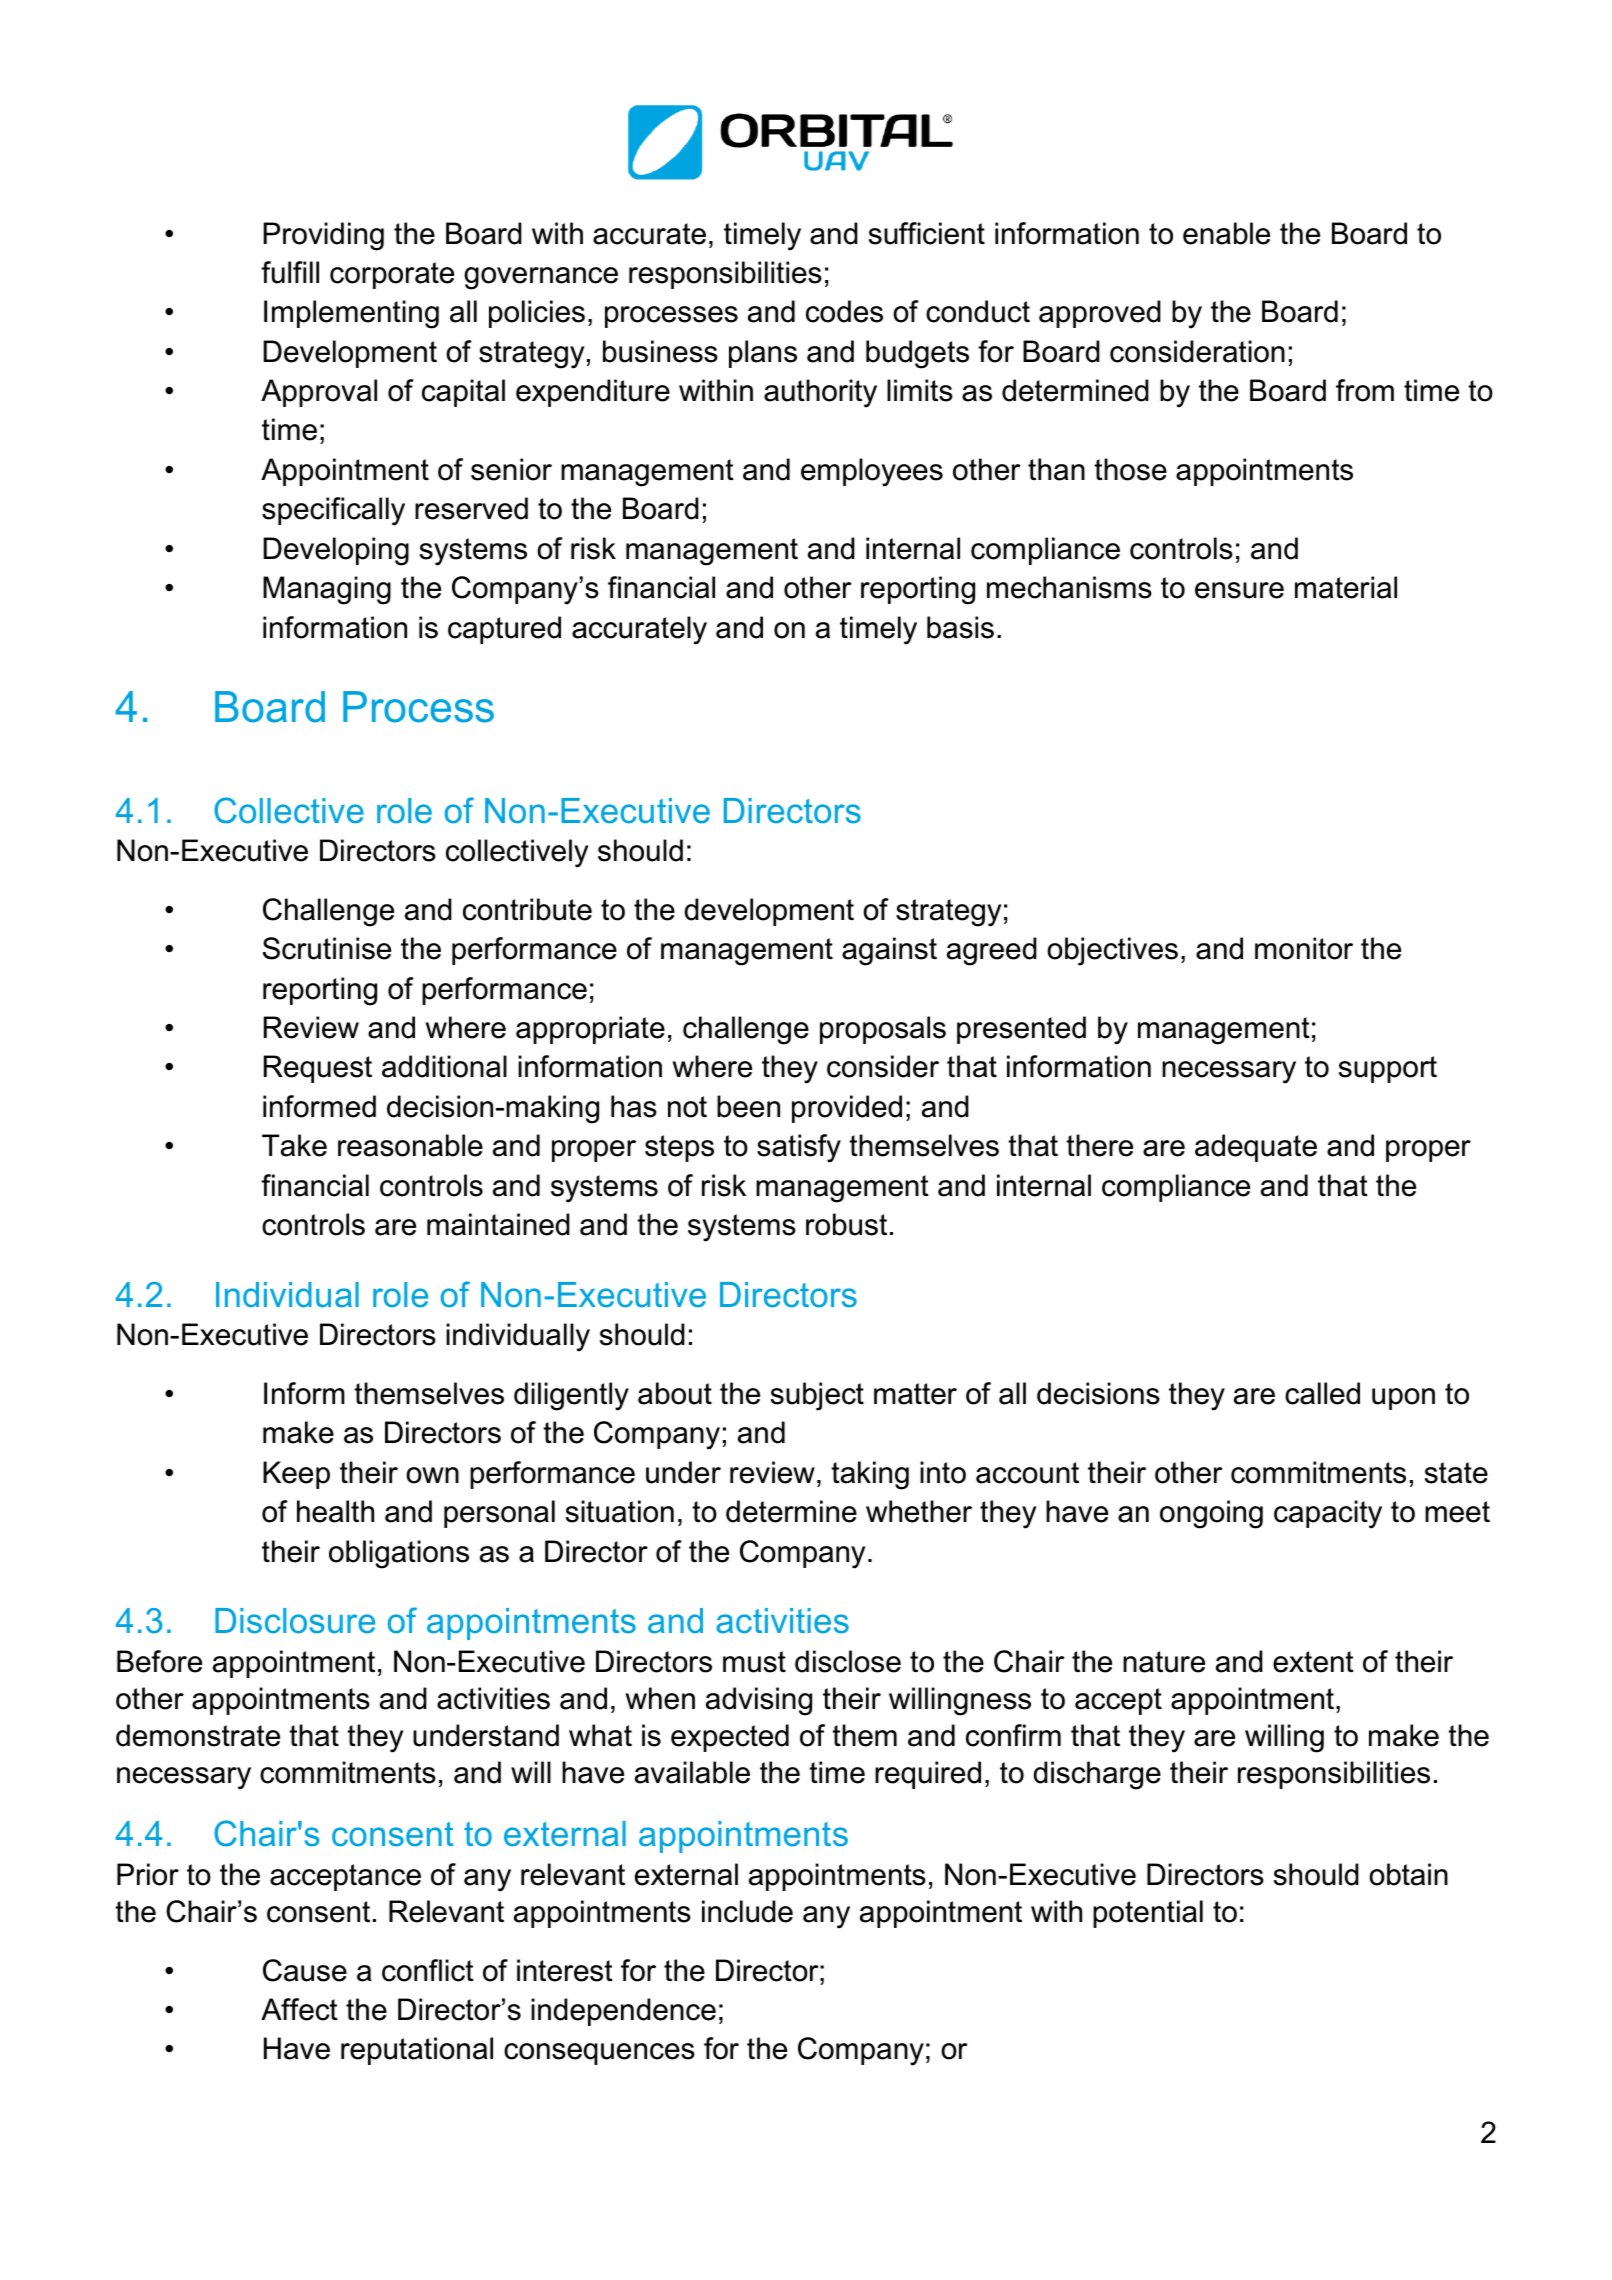 This image has height=2280, width=1612. What do you see at coordinates (299, 2009) in the image?
I see `Affect` at bounding box center [299, 2009].
